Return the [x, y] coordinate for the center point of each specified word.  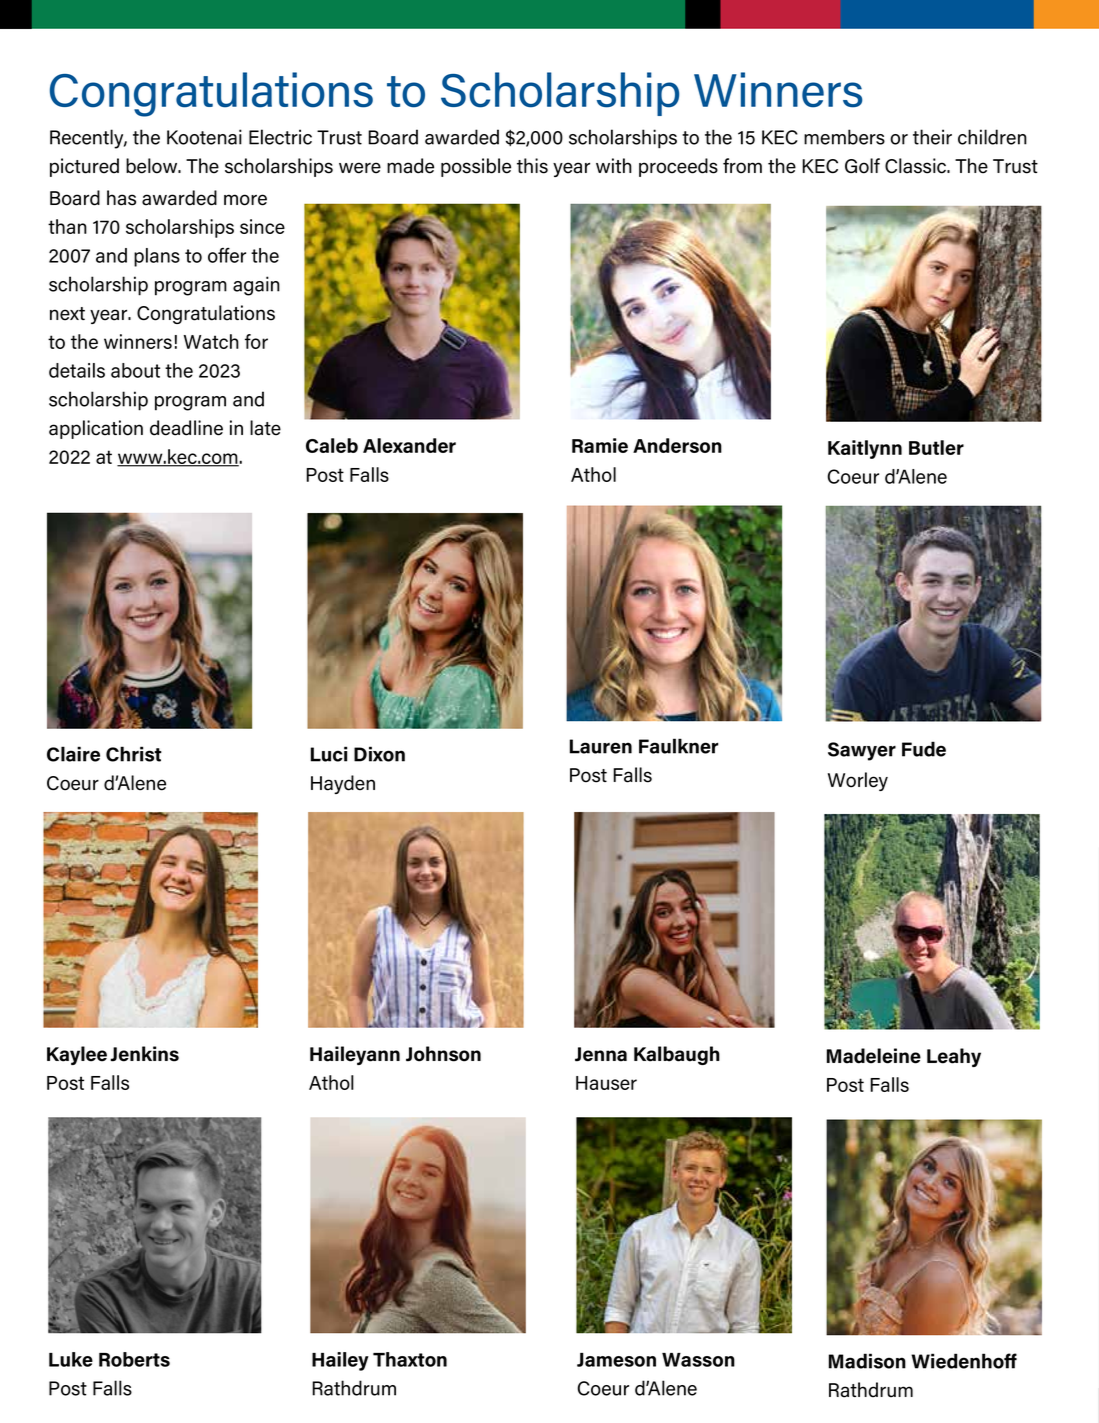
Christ [134, 754]
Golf [862, 166]
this [532, 166]
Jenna [601, 1054]
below [153, 166]
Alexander [409, 445]
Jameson [616, 1360]
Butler [936, 447]
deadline [186, 428]
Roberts [134, 1359]
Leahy [954, 1057]
